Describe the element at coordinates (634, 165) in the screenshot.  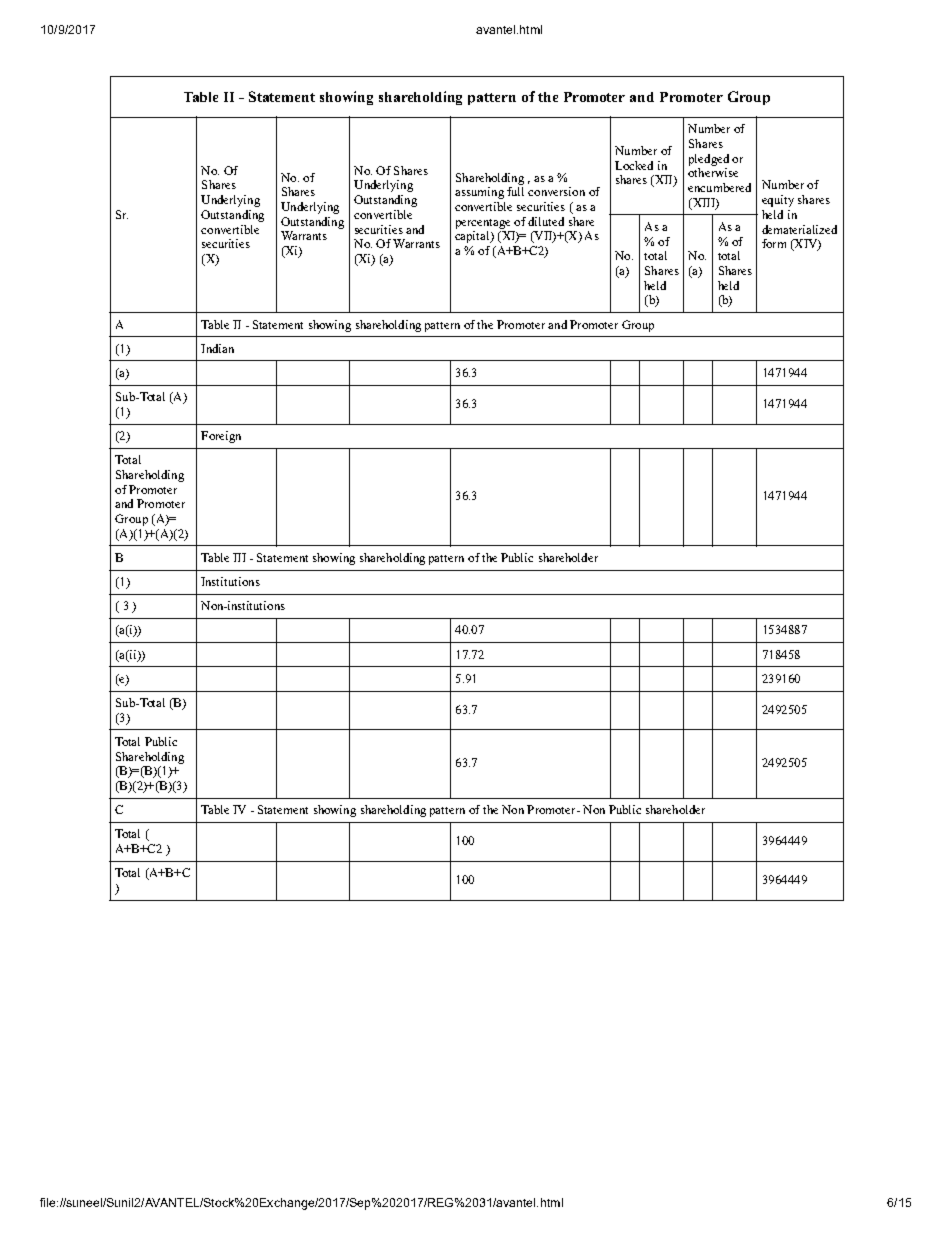
I see `Locked` at that location.
